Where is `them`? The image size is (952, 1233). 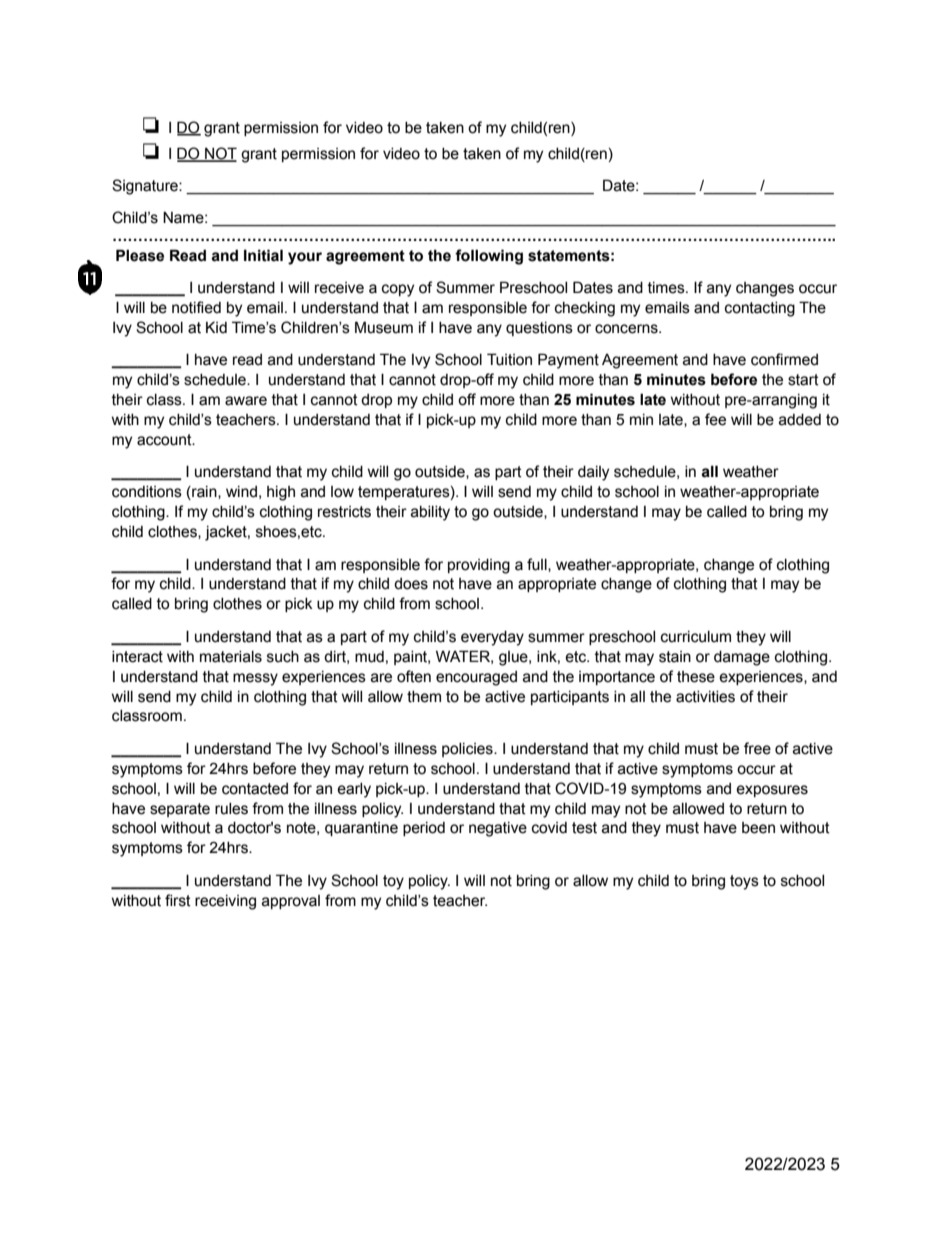 them is located at coordinates (424, 697).
